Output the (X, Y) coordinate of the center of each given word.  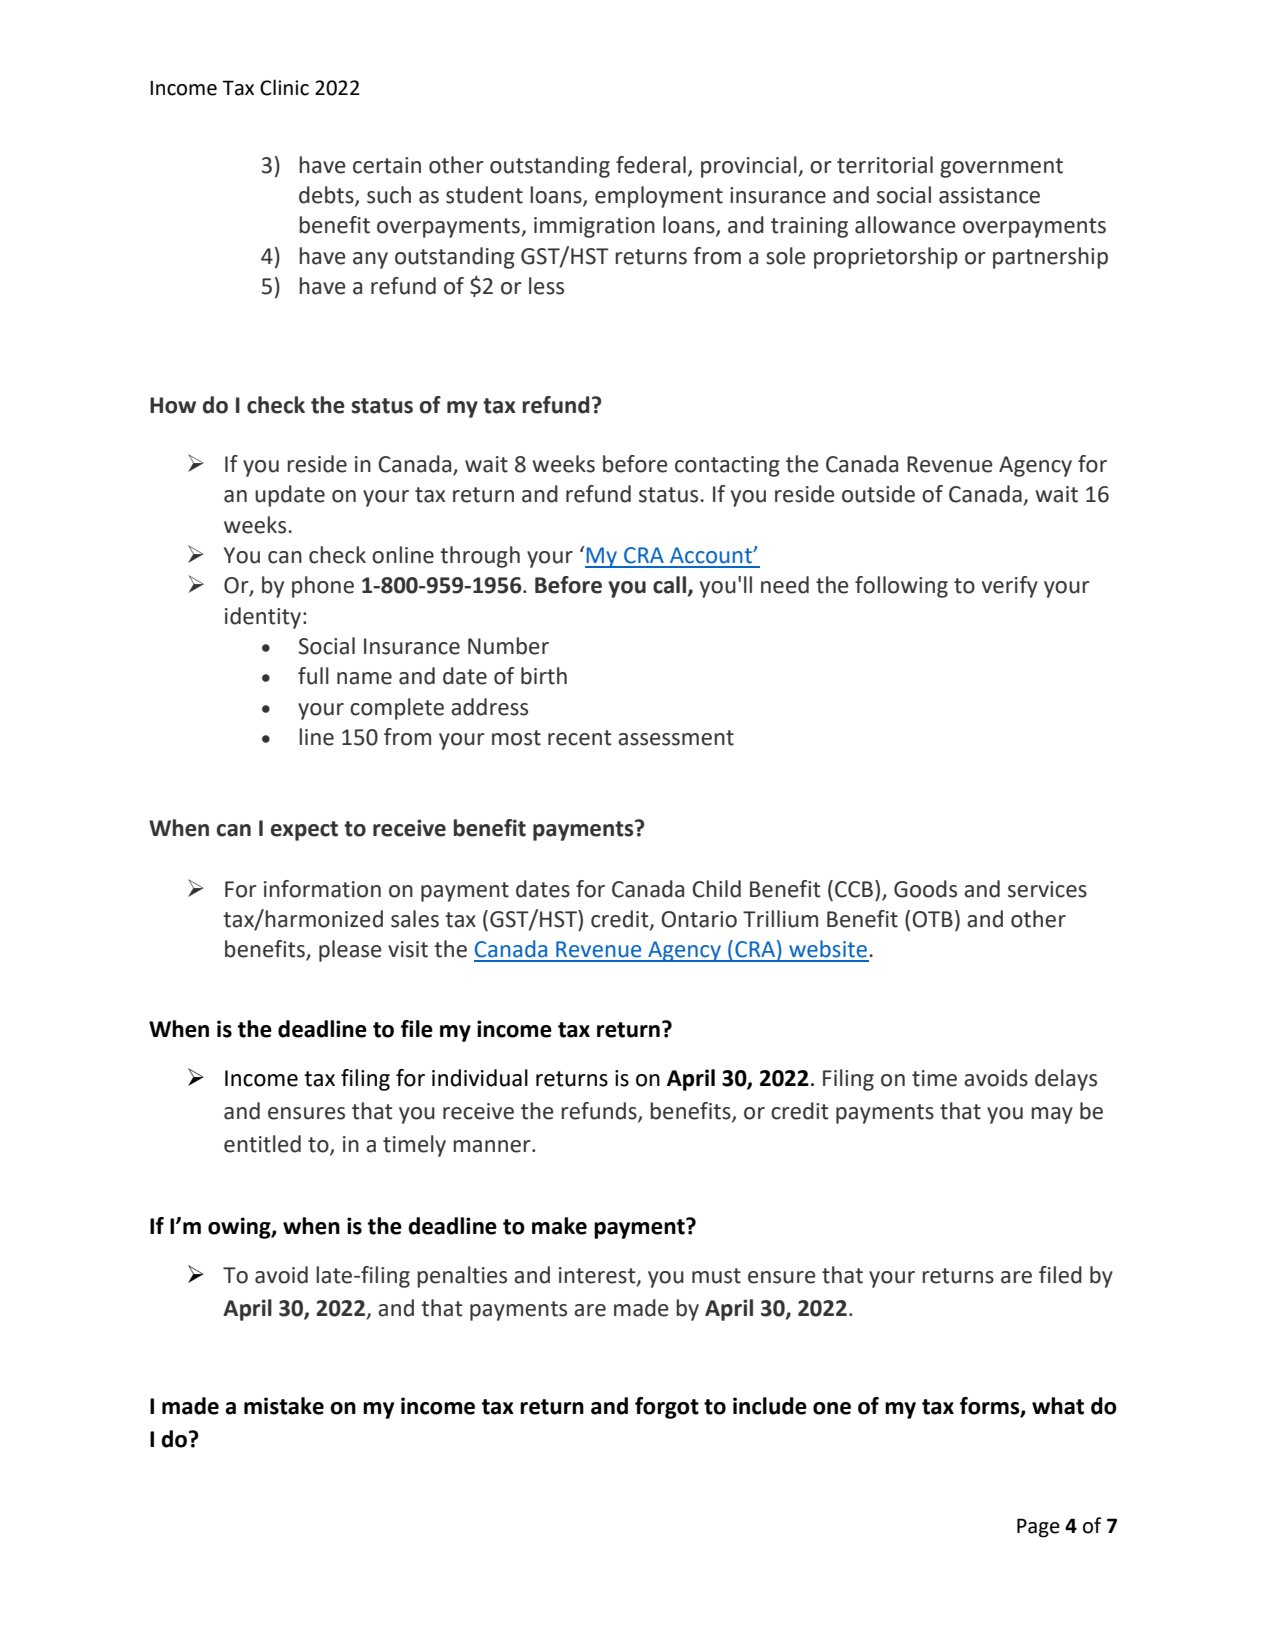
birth (544, 676)
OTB (933, 919)
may (1052, 1115)
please (350, 951)
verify (1010, 587)
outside (878, 494)
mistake (284, 1406)
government (1001, 168)
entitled (262, 1144)
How (173, 405)
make (559, 1226)
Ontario (699, 919)
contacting (727, 466)
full (313, 676)
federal (651, 165)
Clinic (284, 87)
